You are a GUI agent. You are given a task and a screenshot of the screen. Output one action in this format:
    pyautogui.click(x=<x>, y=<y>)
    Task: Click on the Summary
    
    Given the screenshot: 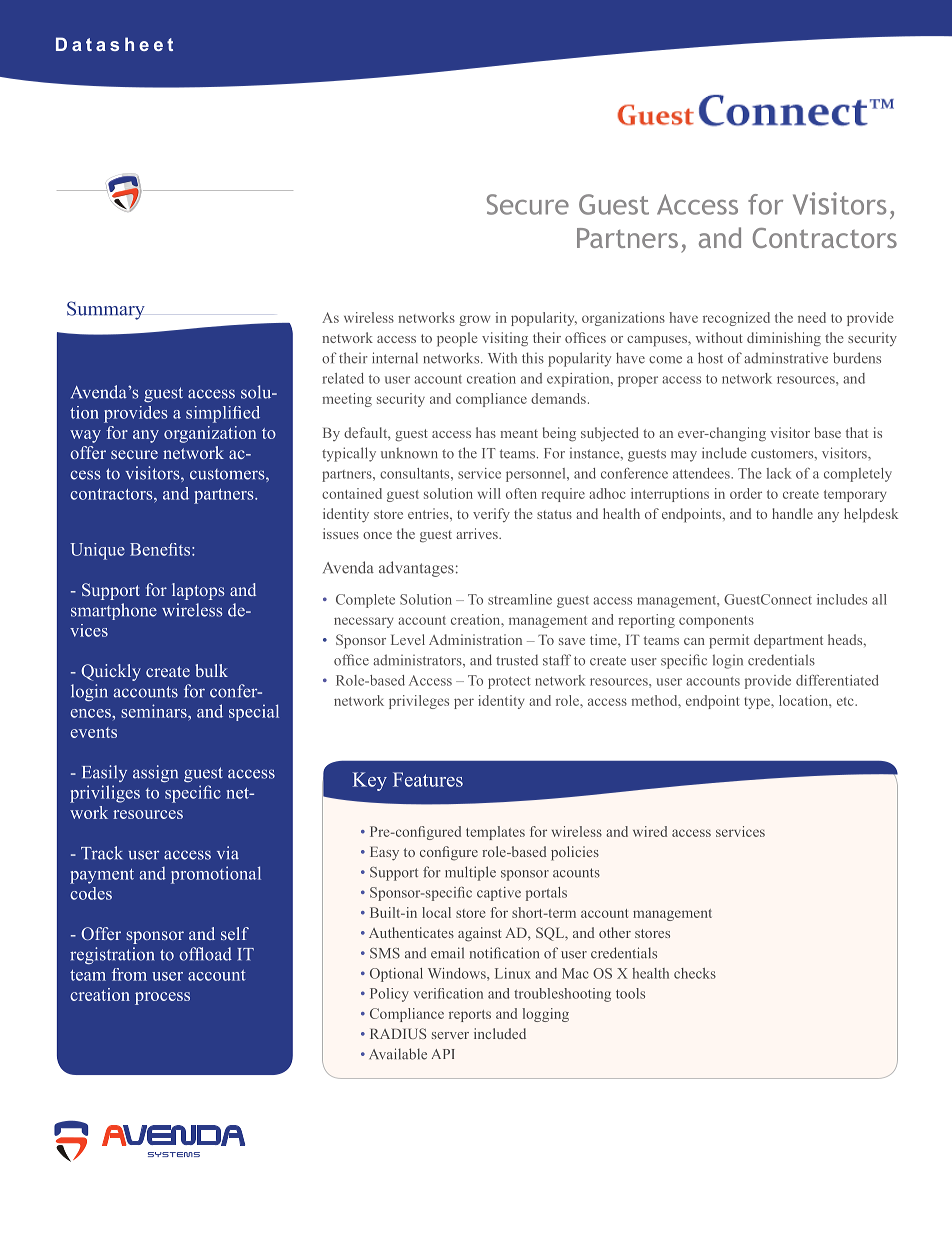 What is the action you would take?
    pyautogui.click(x=106, y=310)
